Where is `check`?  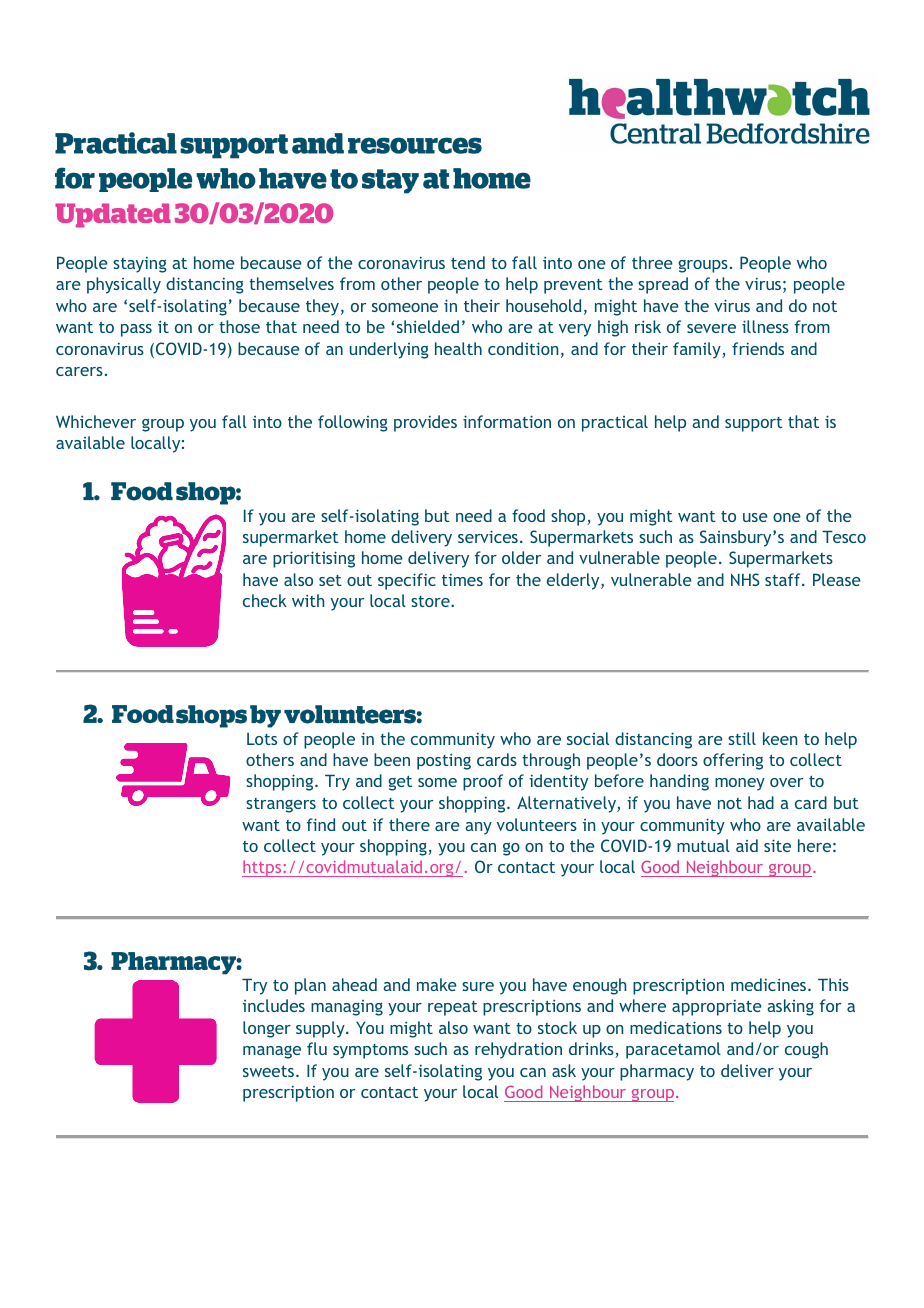 check is located at coordinates (265, 600).
